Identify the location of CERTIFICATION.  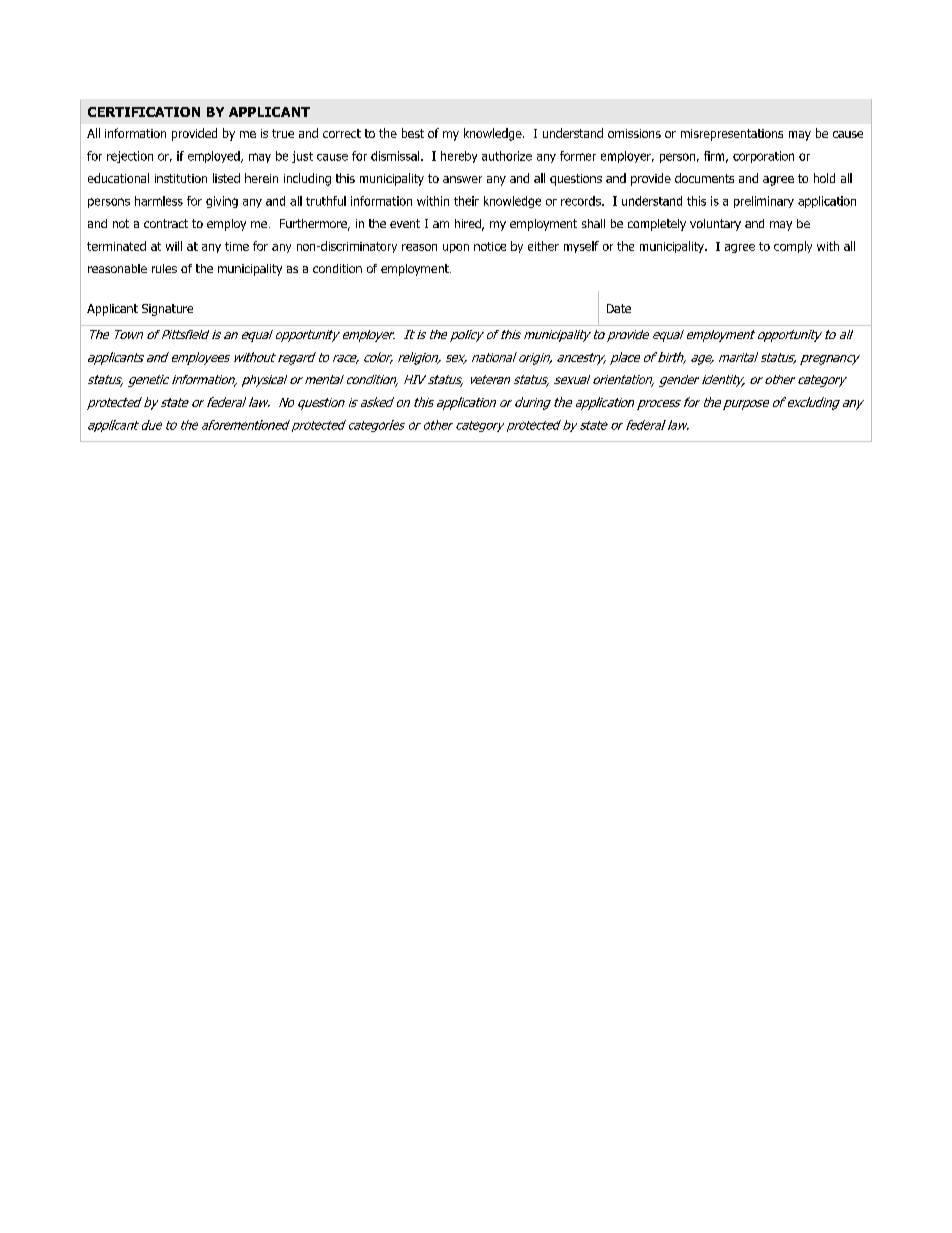
(144, 112).
